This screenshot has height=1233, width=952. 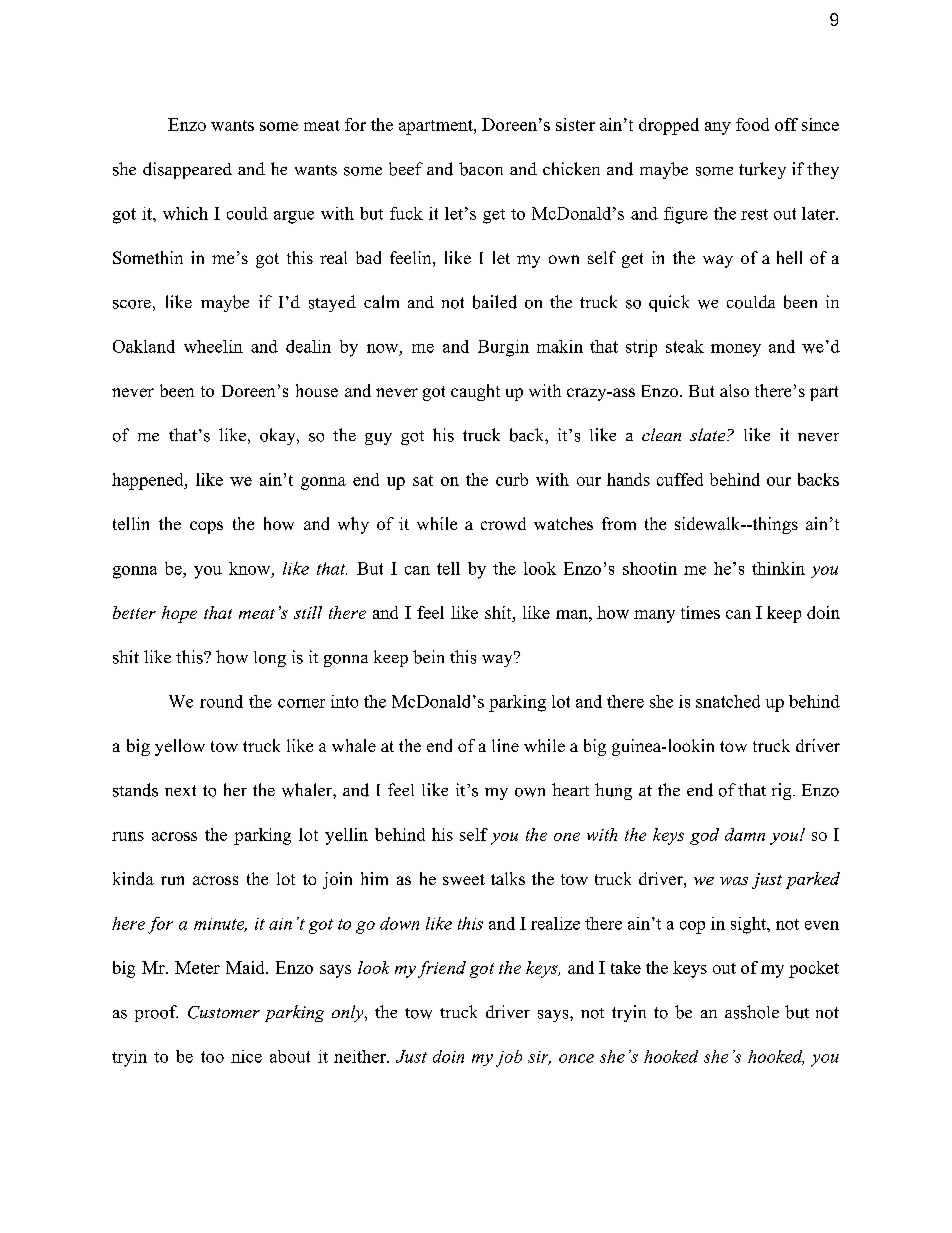 What do you see at coordinates (212, 1057) in the screenshot?
I see `too` at bounding box center [212, 1057].
